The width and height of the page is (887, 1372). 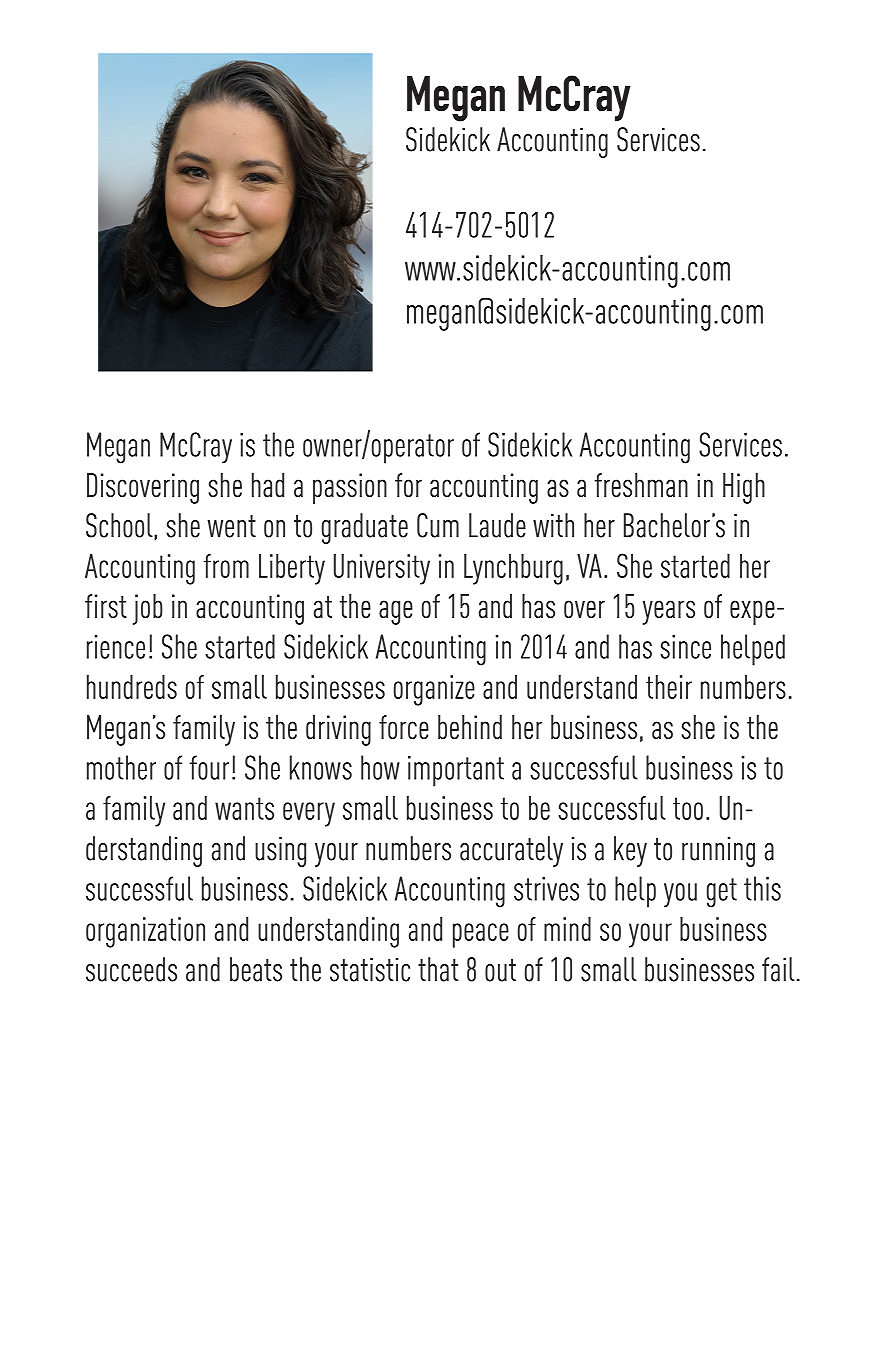 What do you see at coordinates (131, 969) in the page?
I see `succeeds` at bounding box center [131, 969].
